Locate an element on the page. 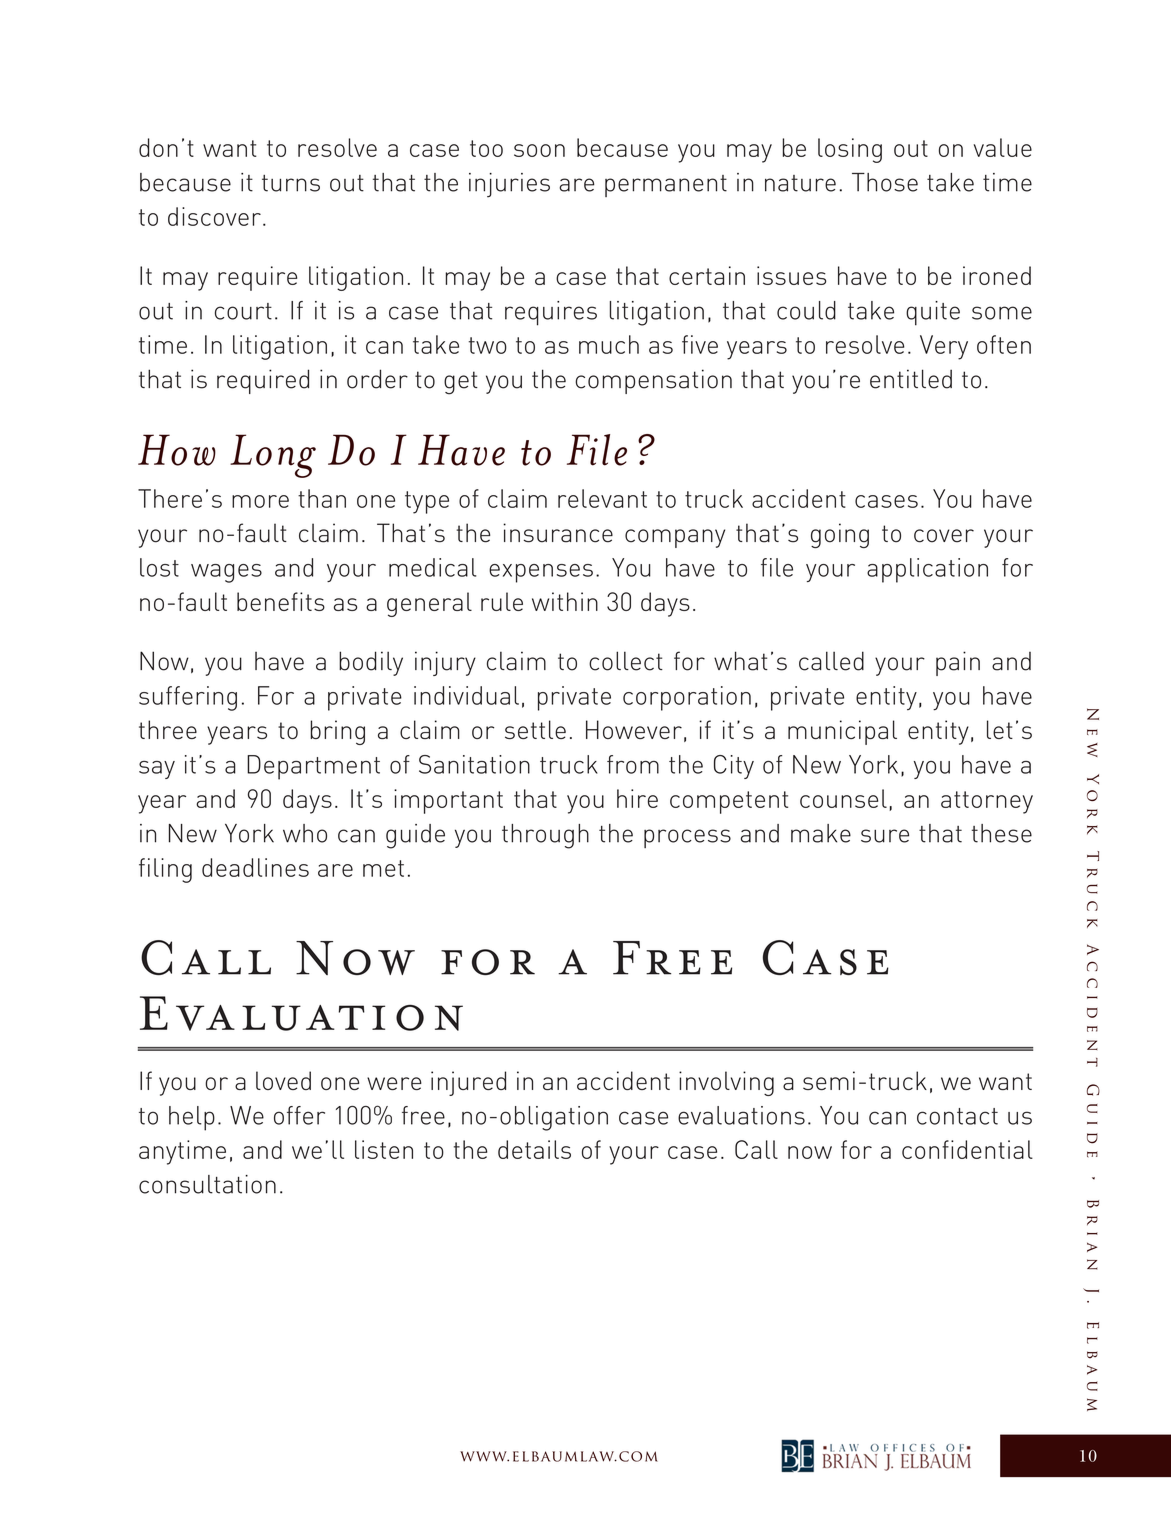 This page has width=1171, height=1515. details is located at coordinates (534, 1149).
